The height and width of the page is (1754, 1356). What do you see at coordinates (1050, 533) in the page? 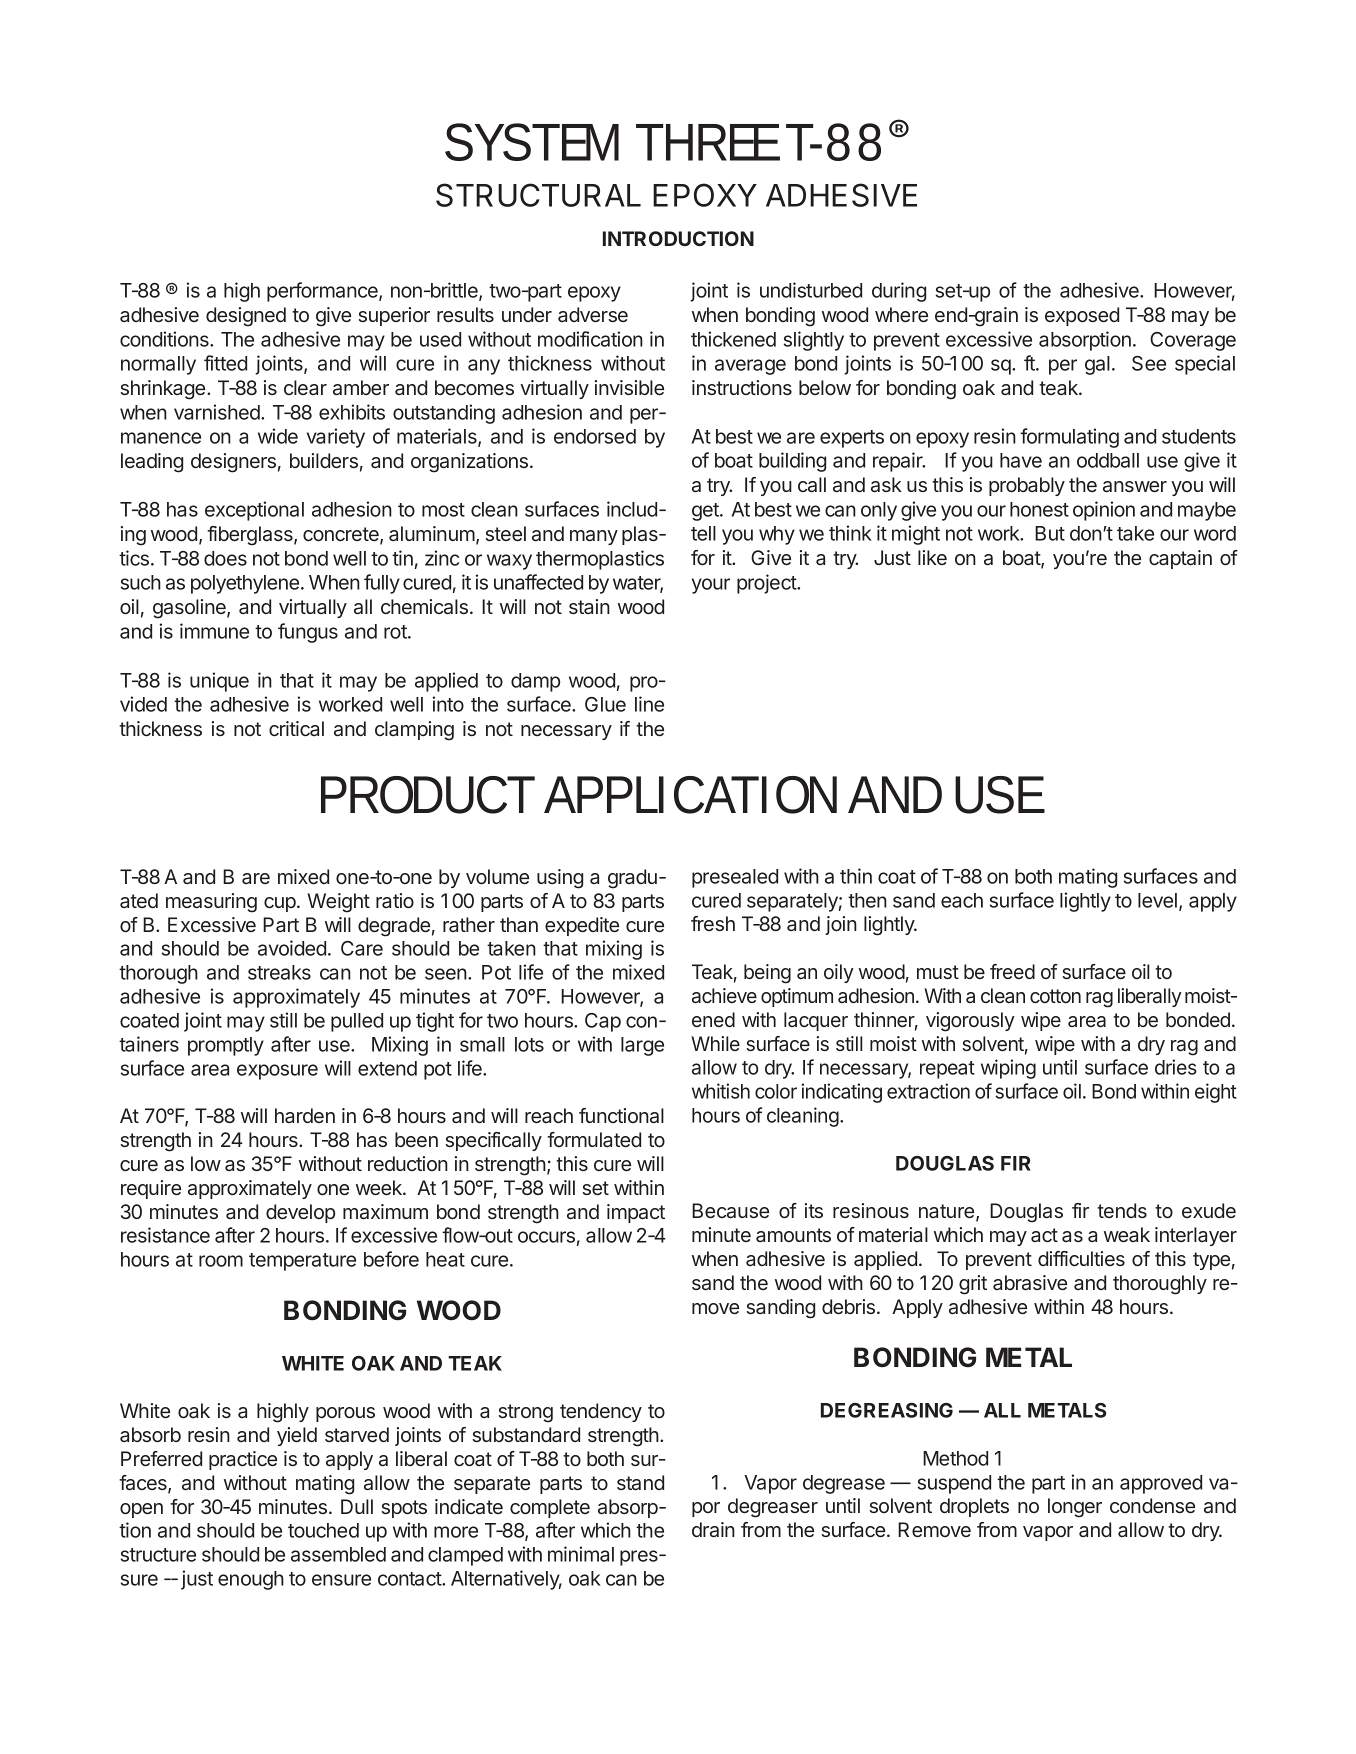
I see `But` at bounding box center [1050, 533].
